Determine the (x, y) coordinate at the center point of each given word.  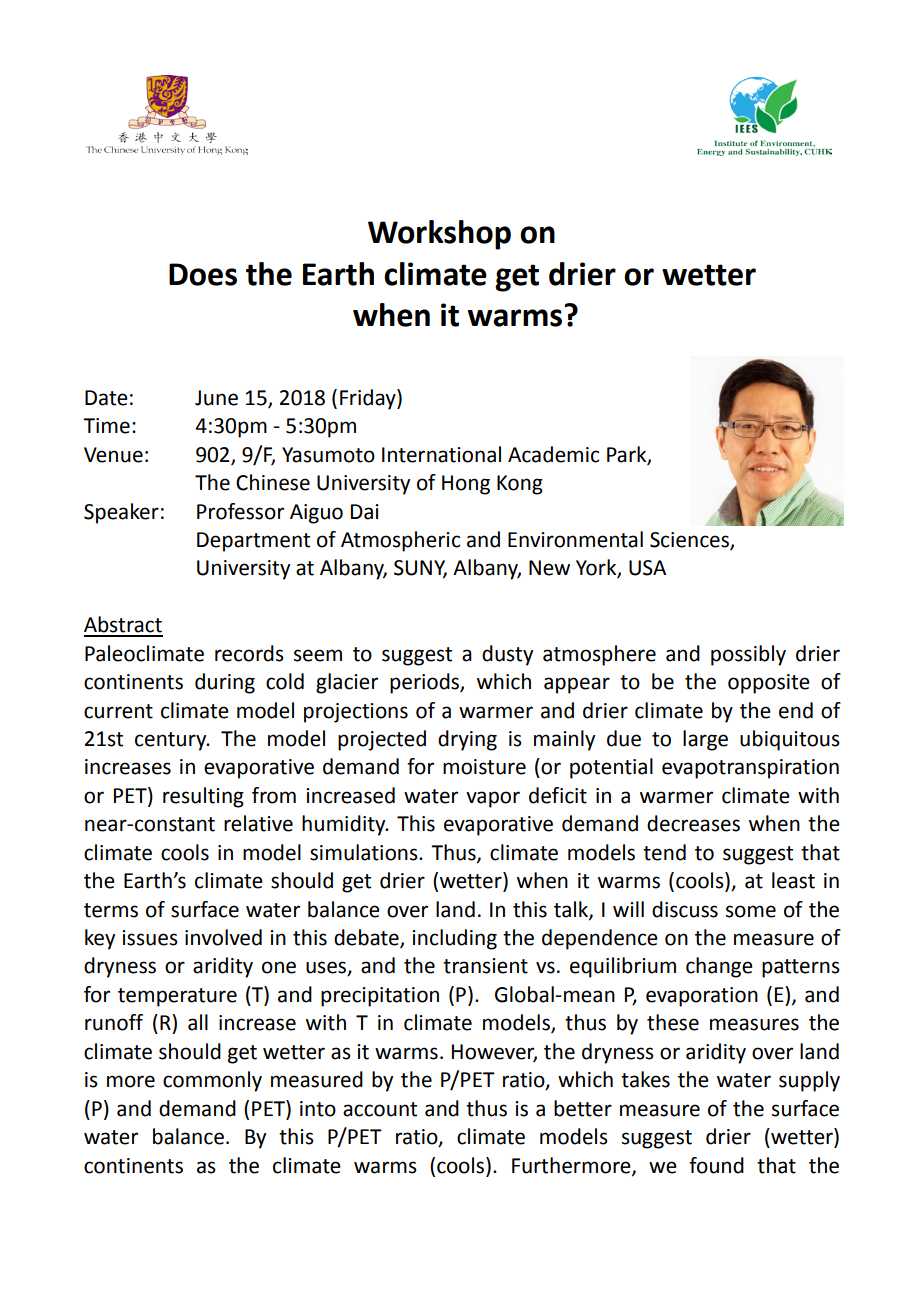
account (380, 1109)
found (716, 1165)
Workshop (439, 235)
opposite (769, 684)
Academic (553, 454)
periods (425, 683)
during (225, 683)
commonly (212, 1081)
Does (203, 274)
